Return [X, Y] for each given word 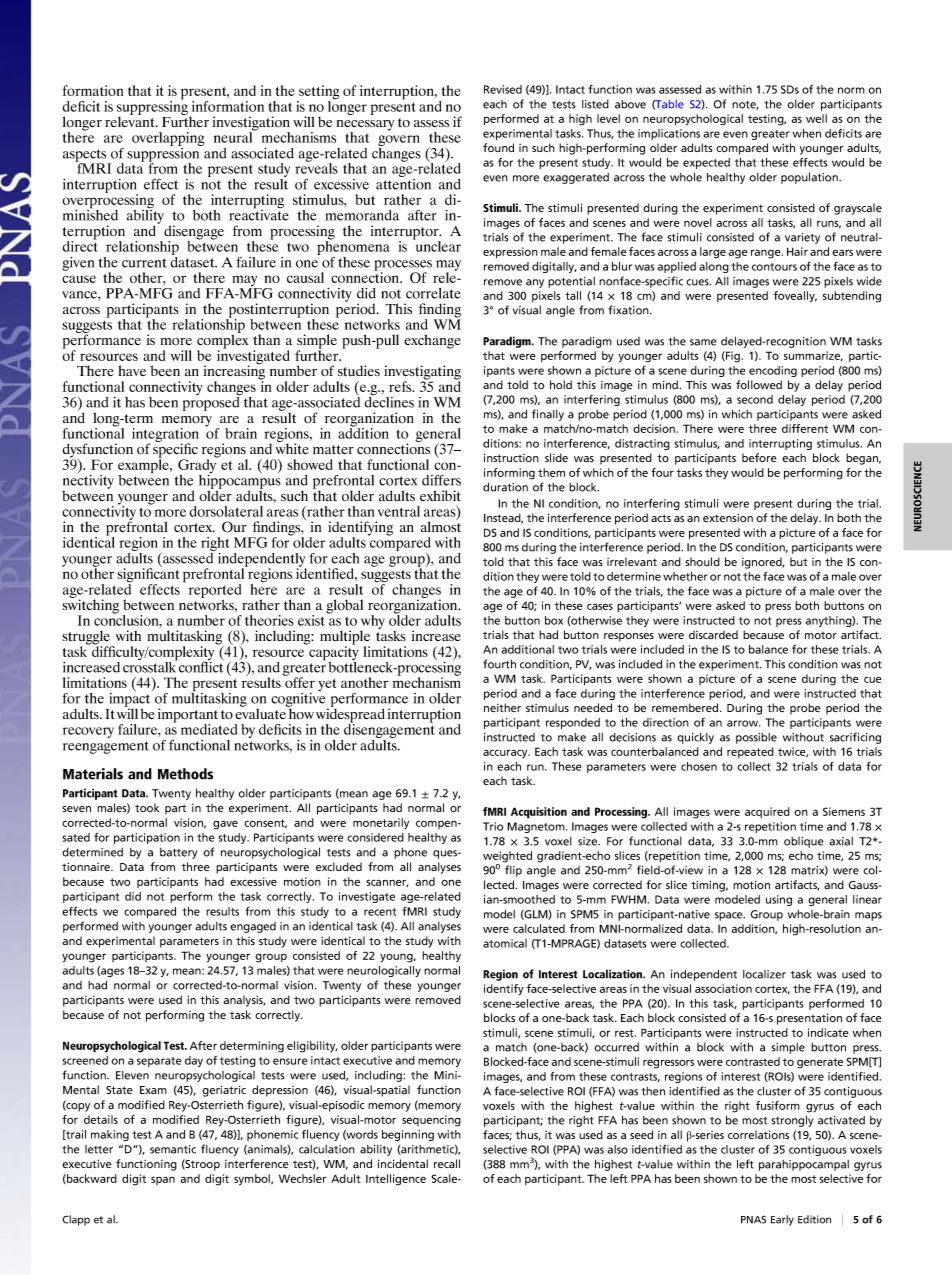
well [816, 118]
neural [234, 136]
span [163, 1180]
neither [502, 708]
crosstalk [150, 666]
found [498, 147]
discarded [713, 634]
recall [447, 1163]
